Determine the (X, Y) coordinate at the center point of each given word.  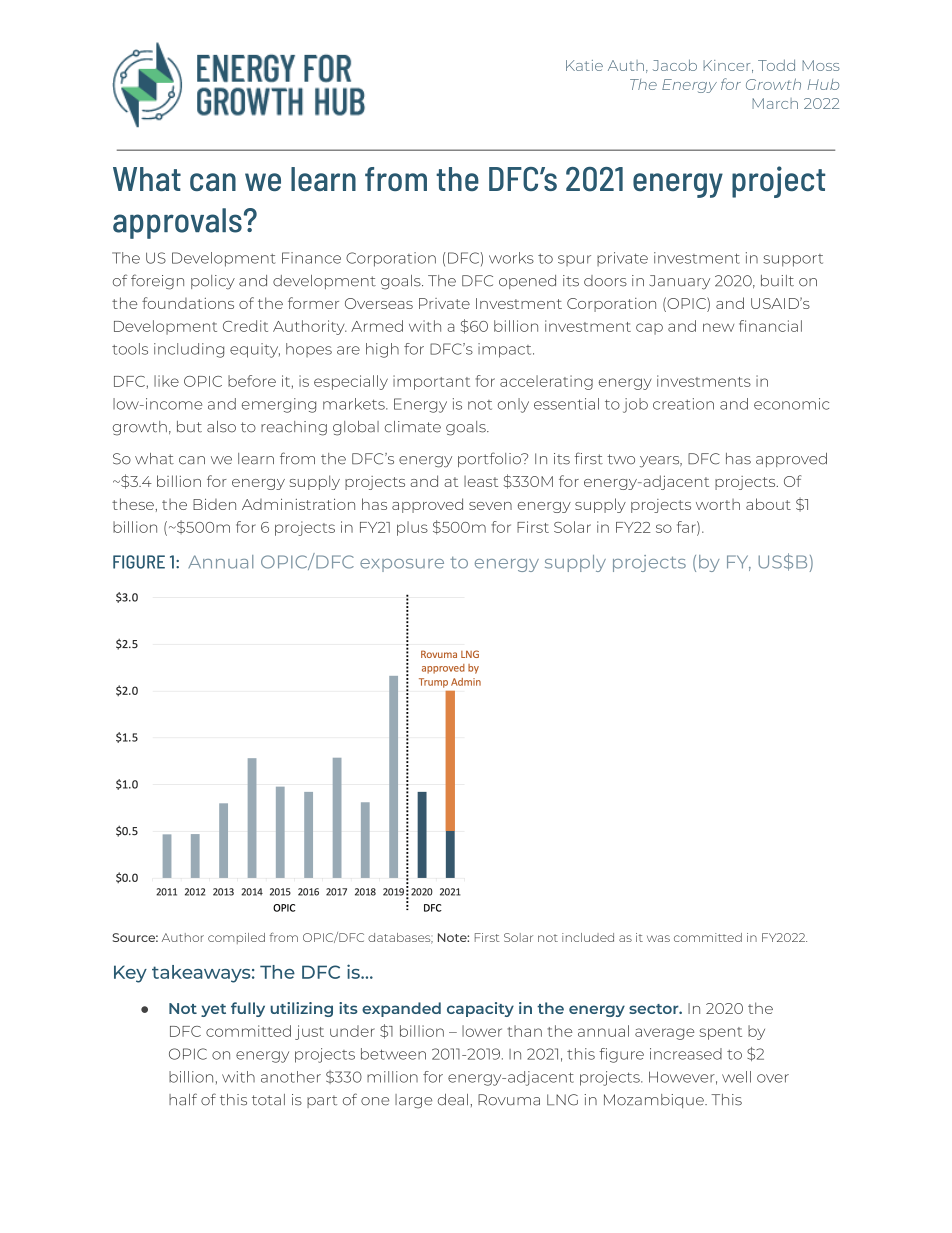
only (513, 405)
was (658, 938)
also (221, 427)
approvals (177, 223)
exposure (402, 565)
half (183, 1099)
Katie (584, 65)
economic (791, 404)
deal (453, 1100)
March (775, 103)
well (736, 1077)
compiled (236, 938)
